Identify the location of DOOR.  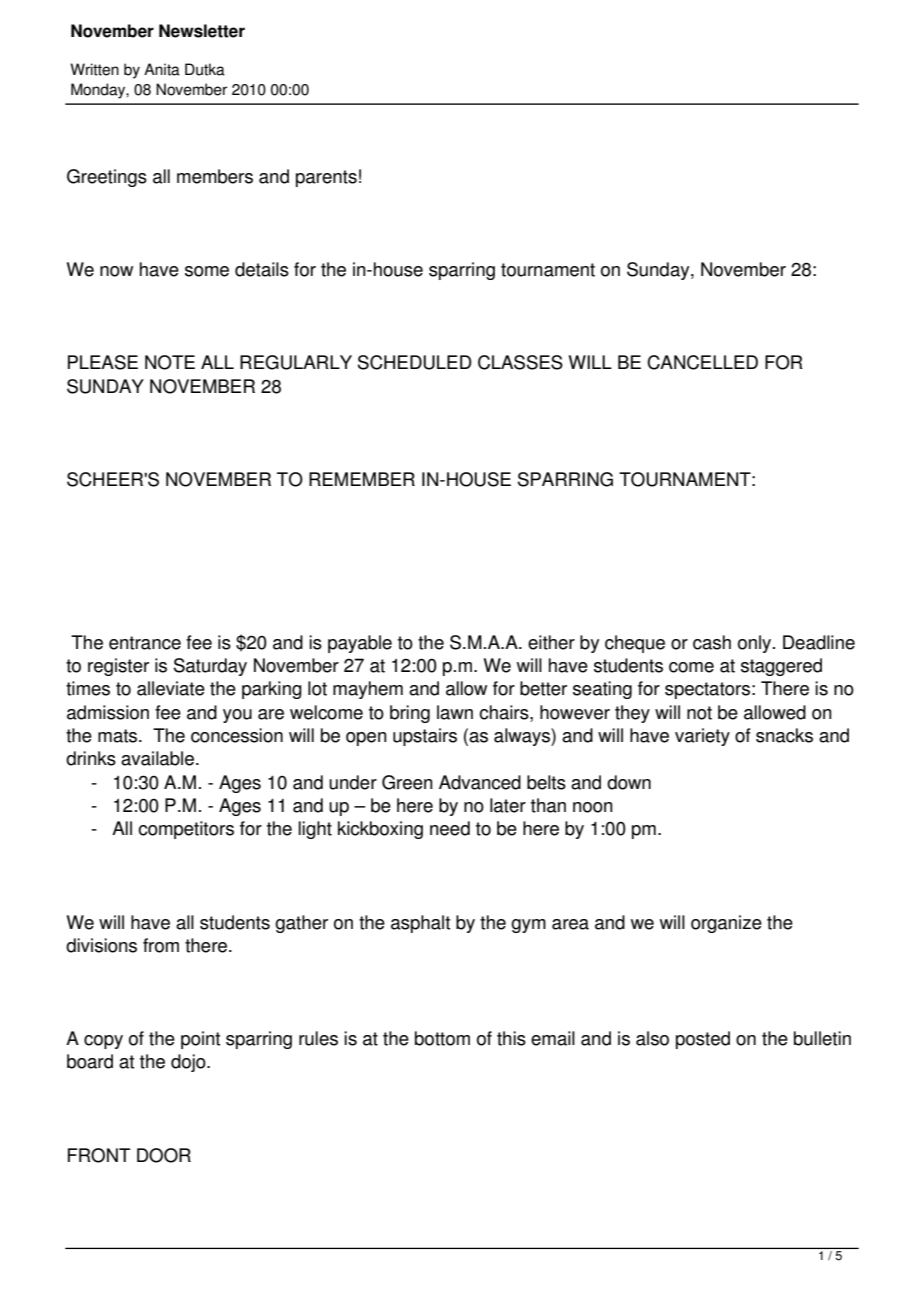
(164, 1155).
